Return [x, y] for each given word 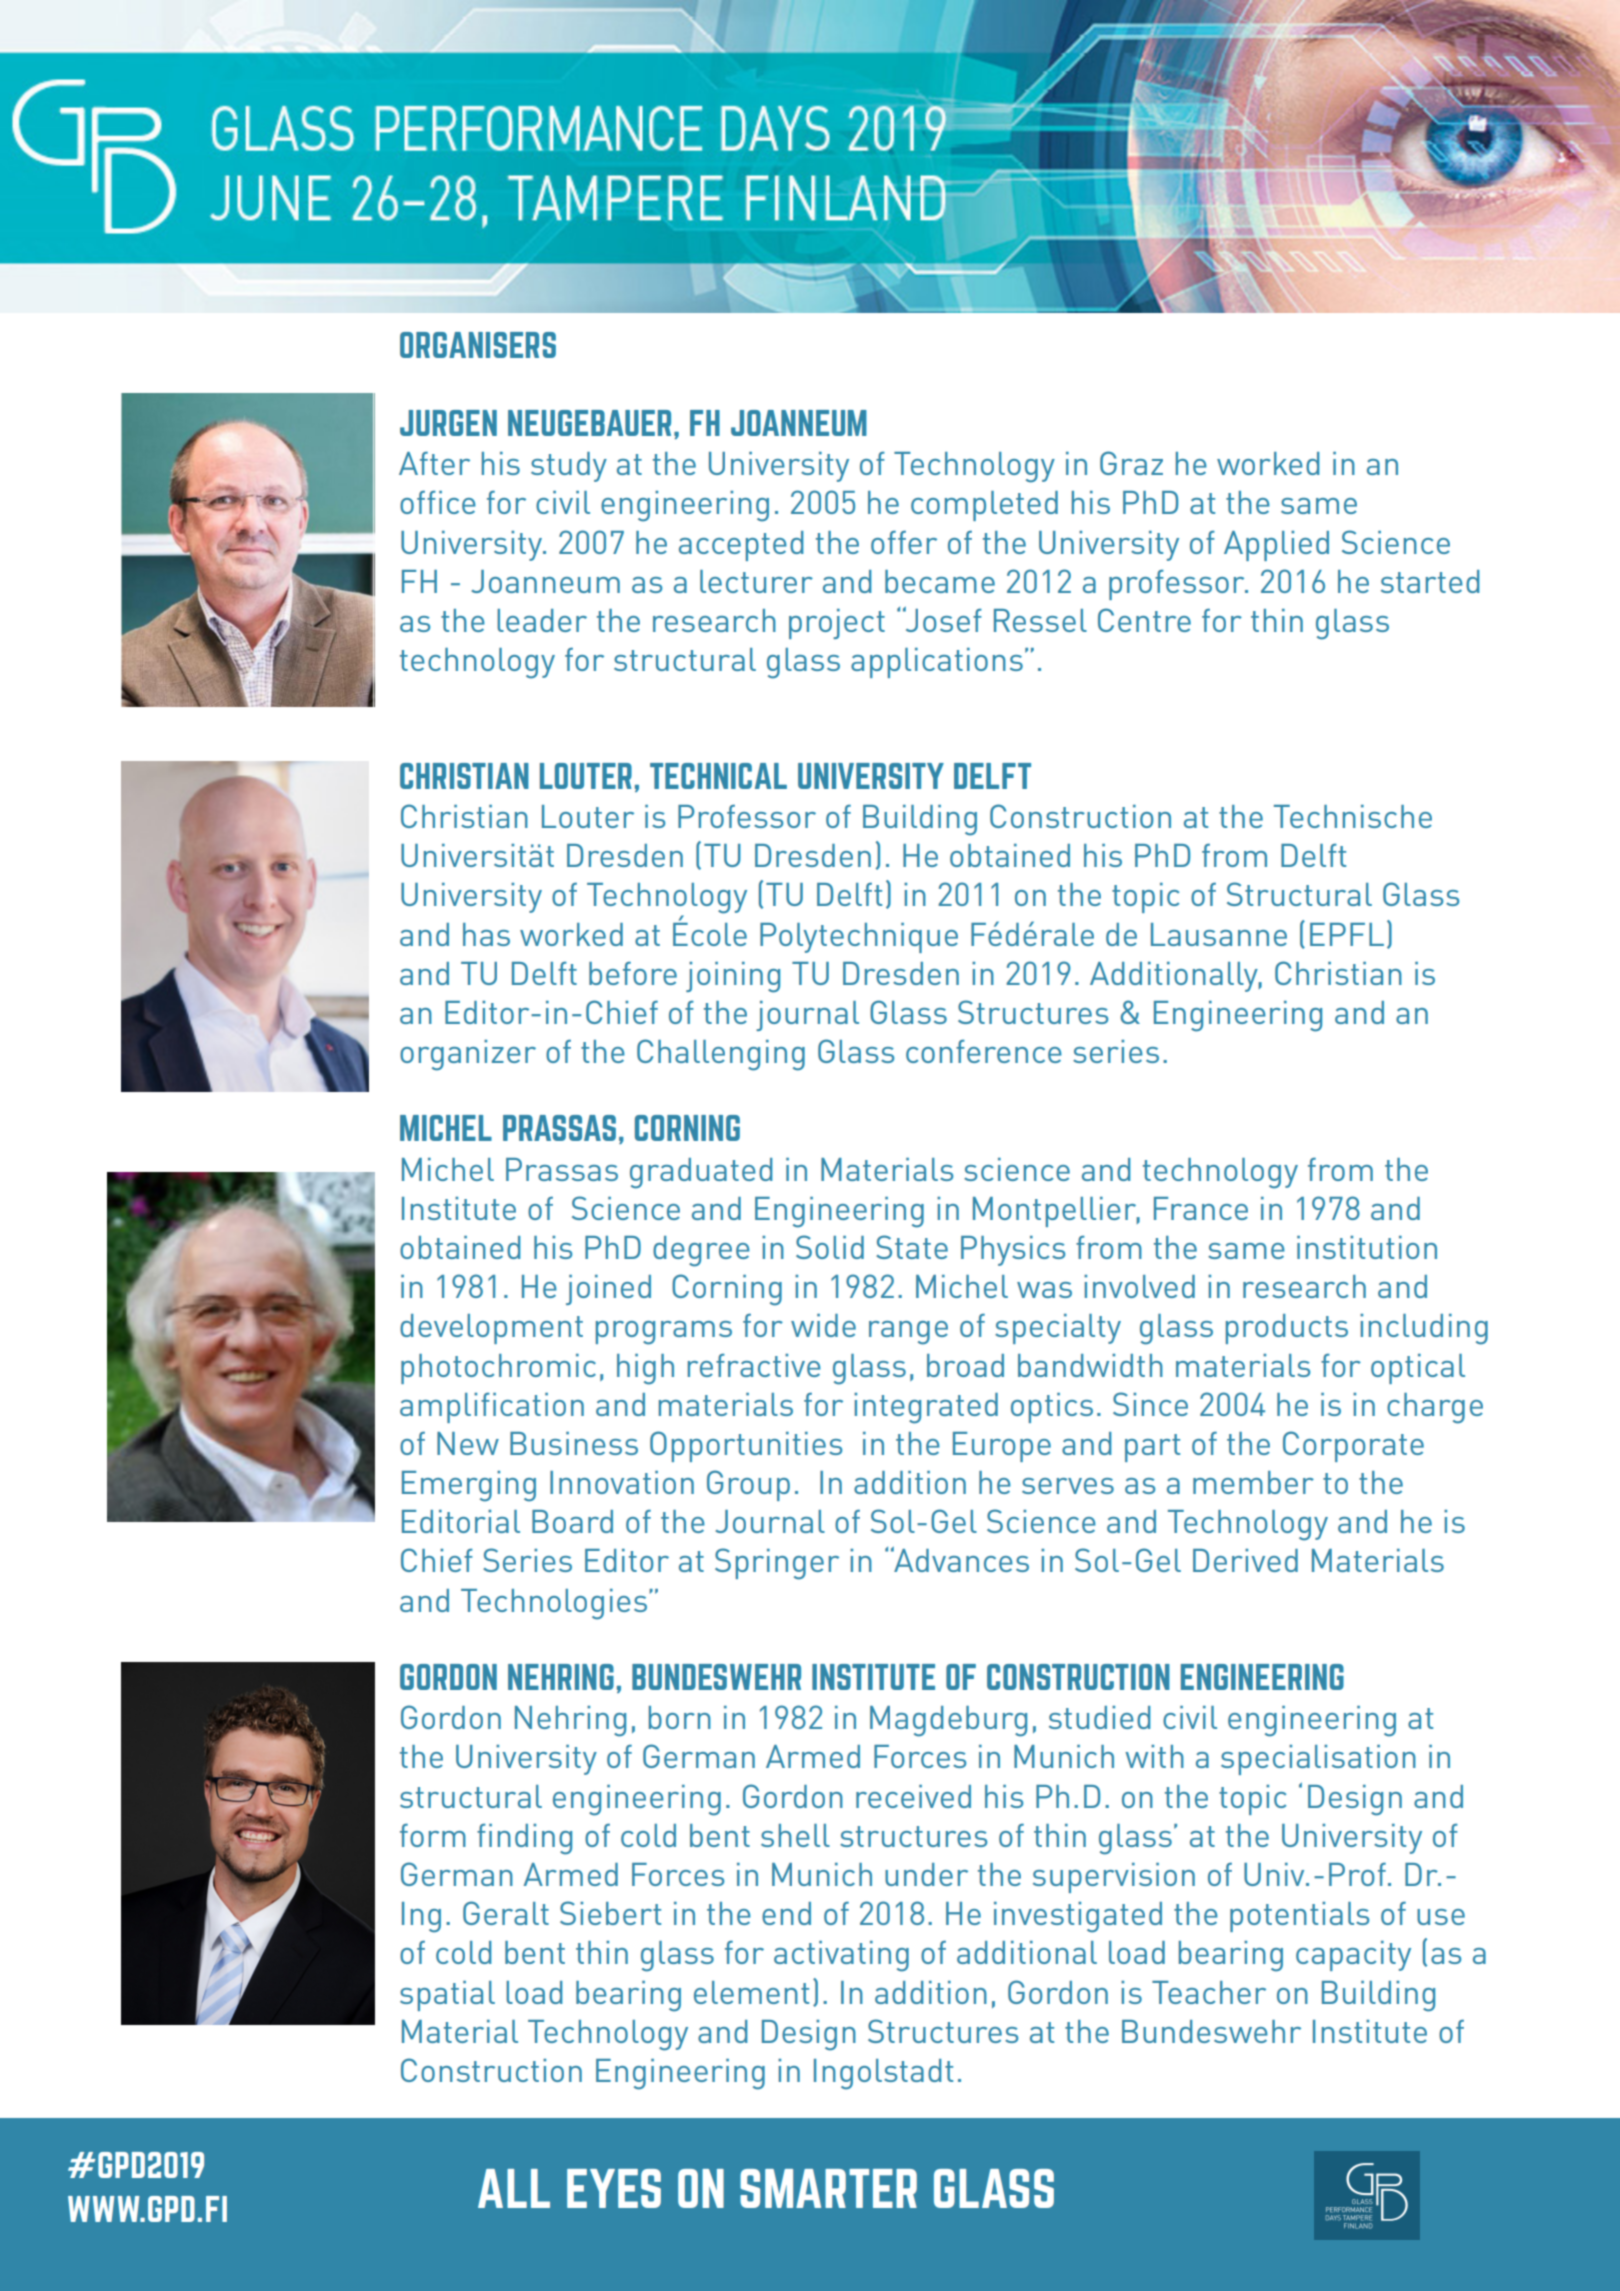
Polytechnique [859, 938]
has [486, 934]
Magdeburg [948, 1721]
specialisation [1318, 1760]
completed [984, 506]
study [569, 467]
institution [1367, 1247]
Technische [1353, 816]
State [912, 1247]
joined [608, 1290]
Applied [1276, 546]
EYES [614, 2188]
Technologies [555, 1604]
